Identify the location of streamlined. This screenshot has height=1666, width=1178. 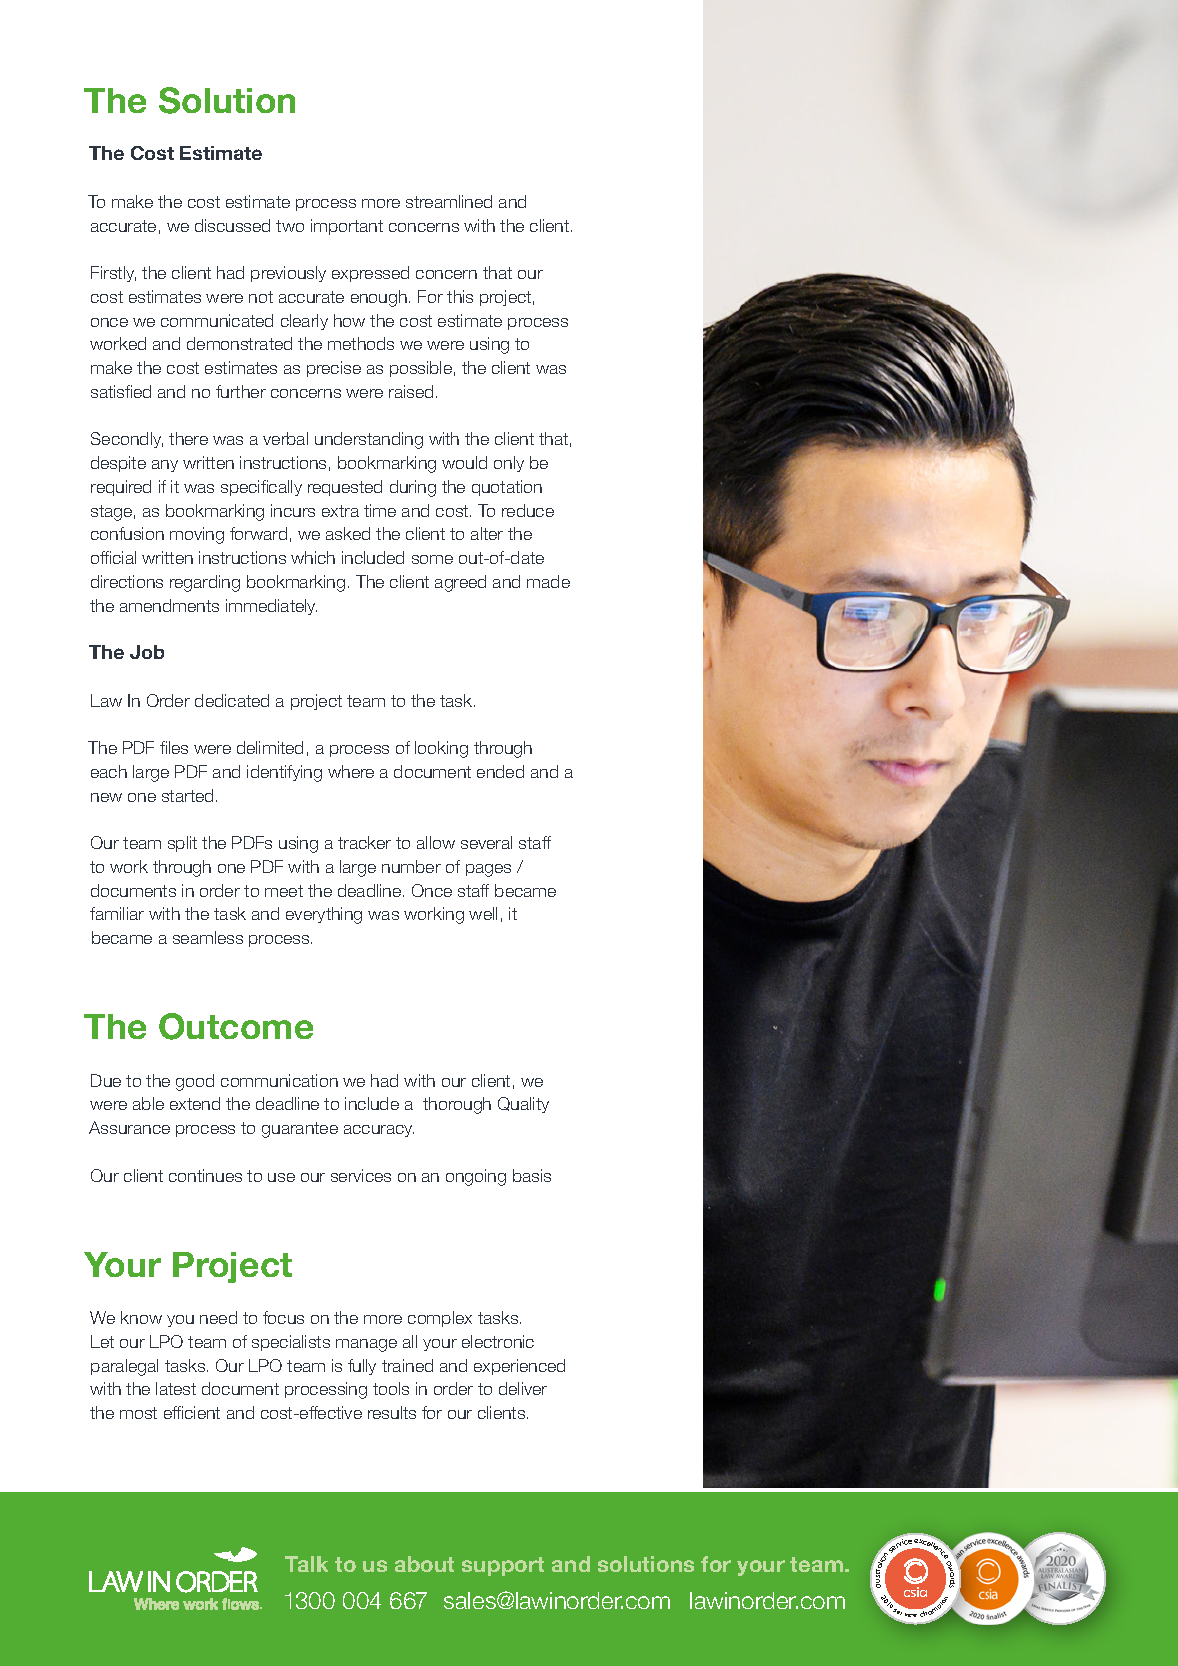
(449, 201).
